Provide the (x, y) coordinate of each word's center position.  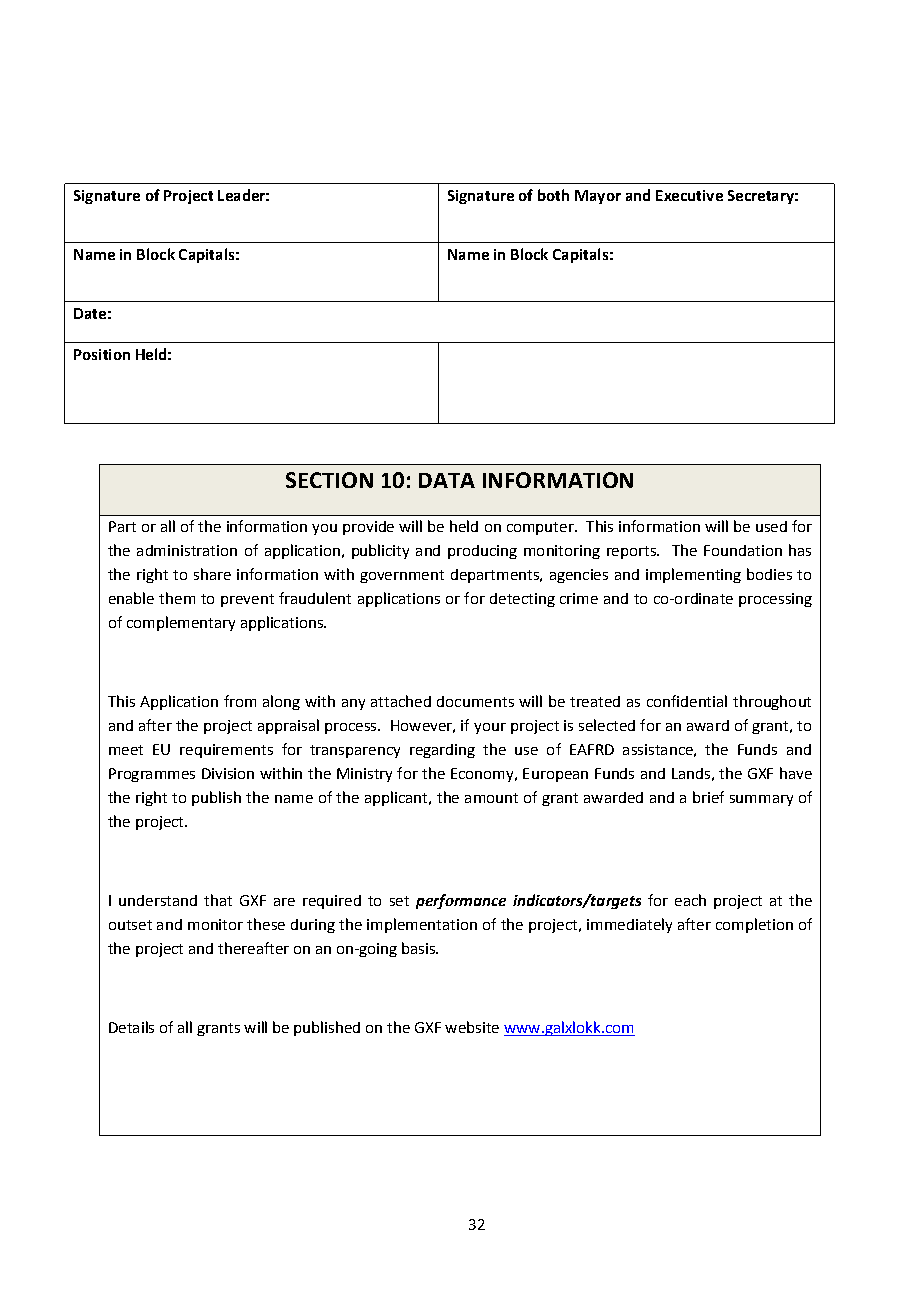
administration (187, 550)
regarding (442, 751)
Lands (691, 773)
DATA (447, 480)
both (553, 195)
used (771, 526)
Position (102, 354)
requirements (226, 751)
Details (131, 1027)
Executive (689, 195)
